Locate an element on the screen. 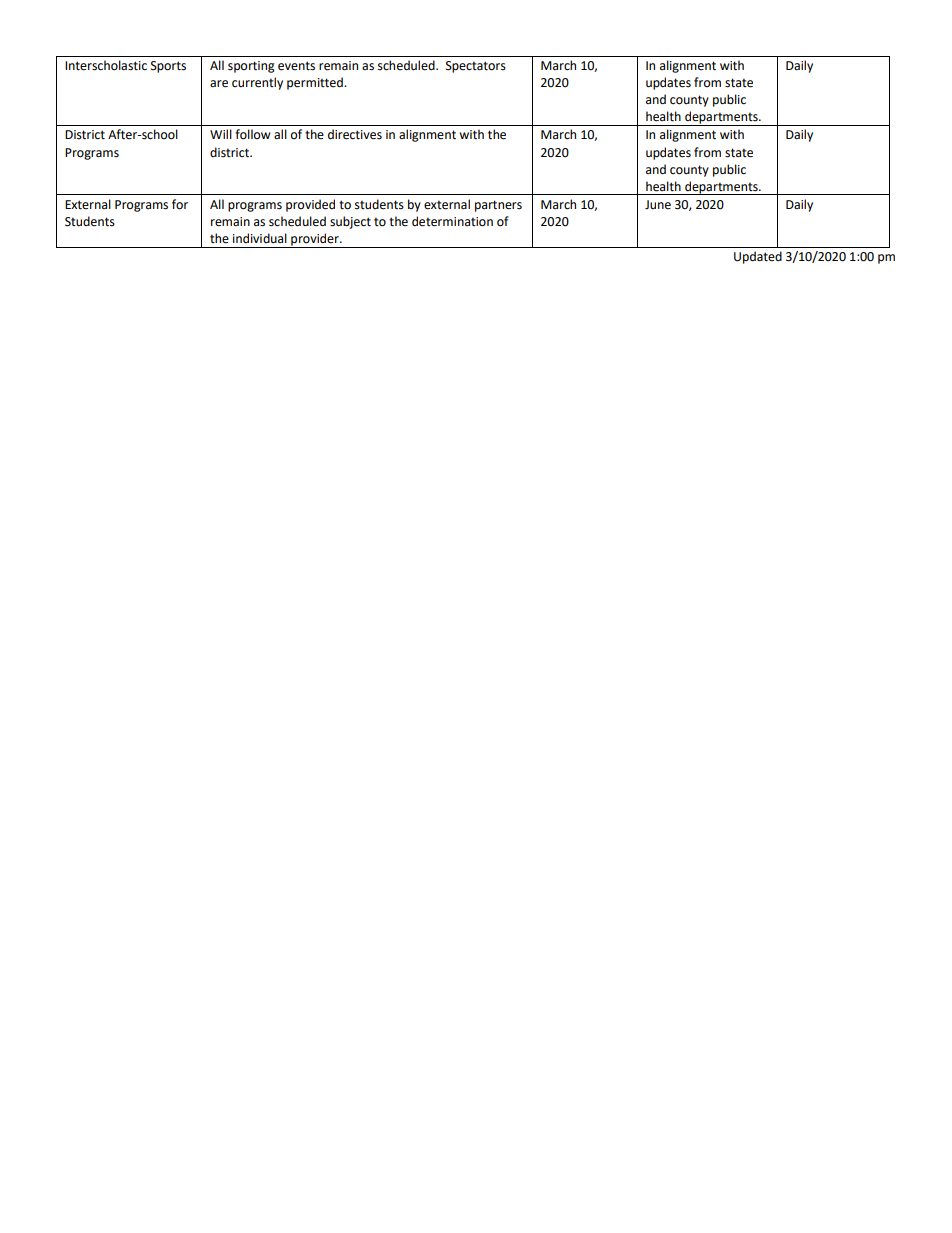 The image size is (952, 1233). sporting is located at coordinates (251, 67).
